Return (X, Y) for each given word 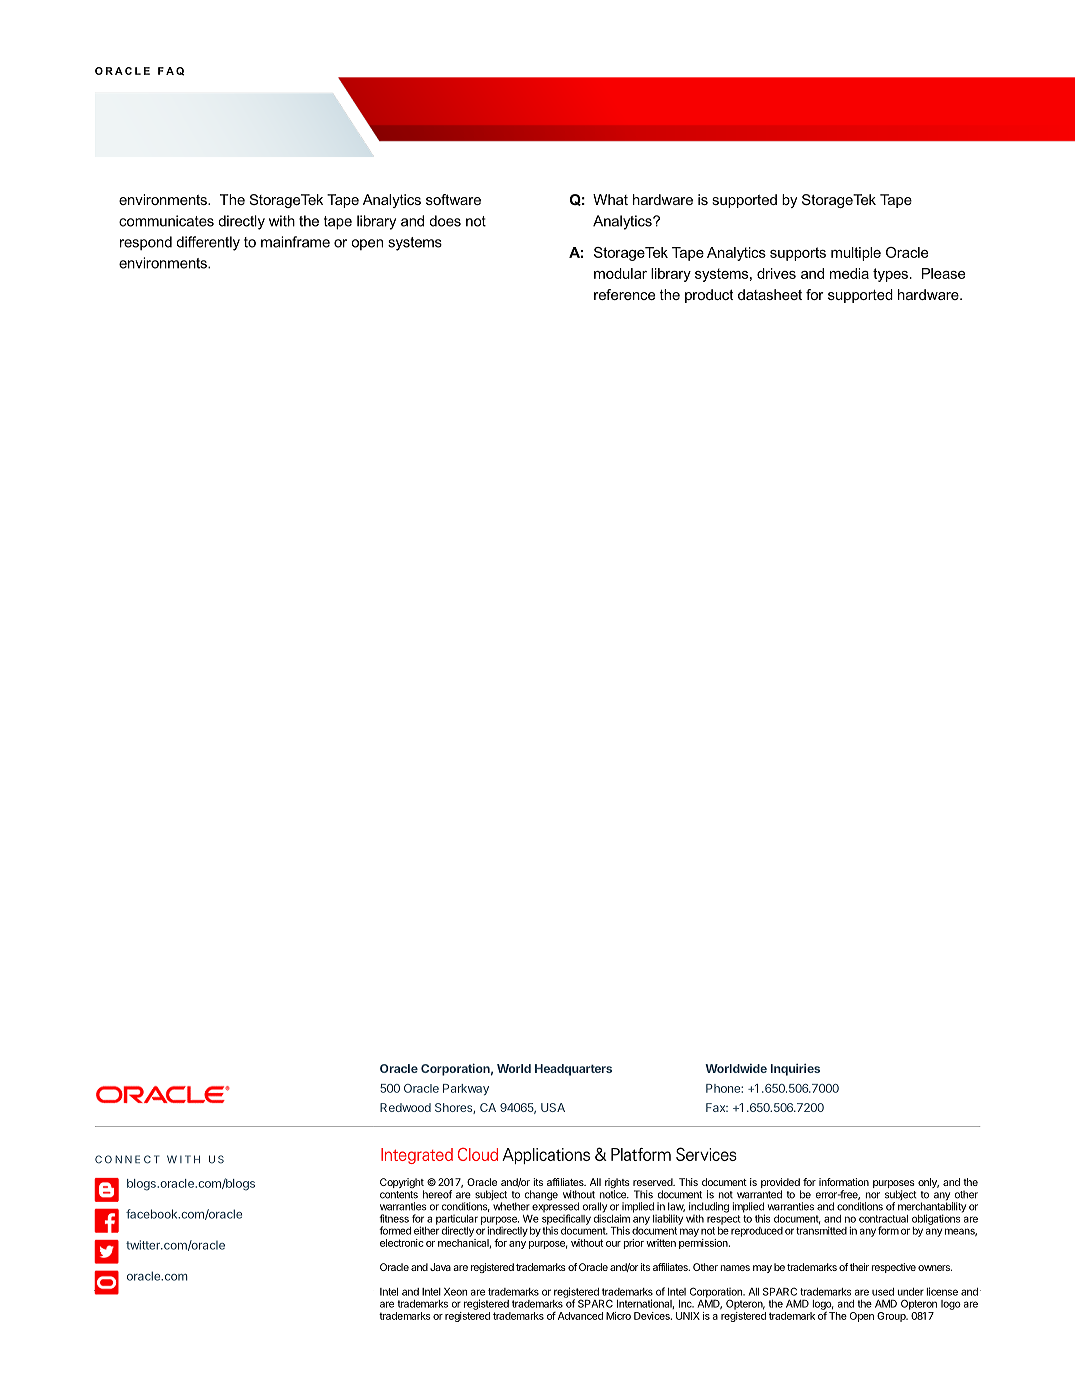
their (859, 1267)
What (610, 199)
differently (208, 243)
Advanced (580, 1316)
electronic (402, 1243)
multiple (856, 254)
